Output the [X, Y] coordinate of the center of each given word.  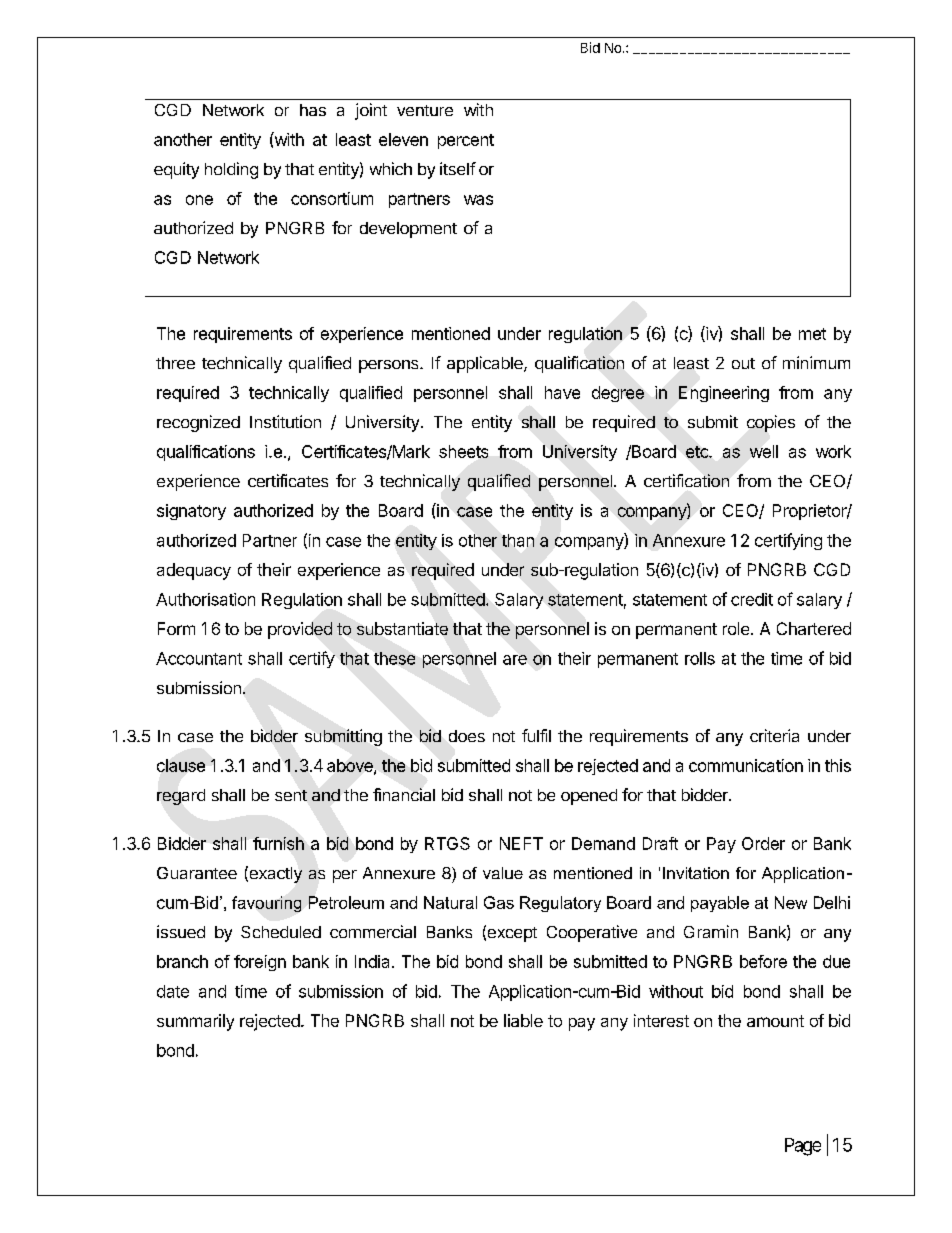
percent [466, 141]
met [812, 334]
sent [291, 795]
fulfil [536, 735]
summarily [195, 1022]
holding [231, 170]
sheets [463, 451]
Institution [285, 421]
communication [746, 765]
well [764, 451]
